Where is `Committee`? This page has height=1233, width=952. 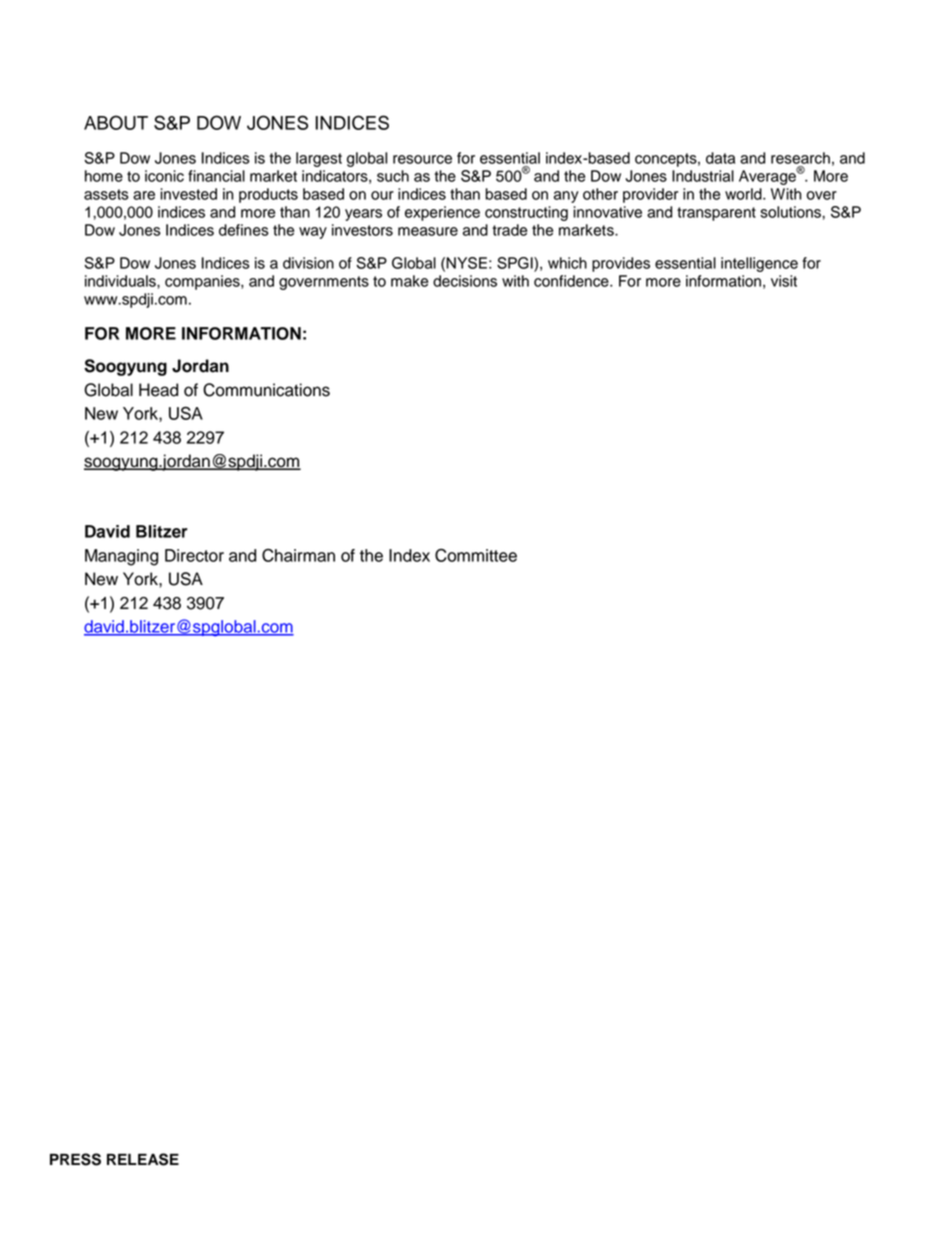 Committee is located at coordinates (476, 555).
